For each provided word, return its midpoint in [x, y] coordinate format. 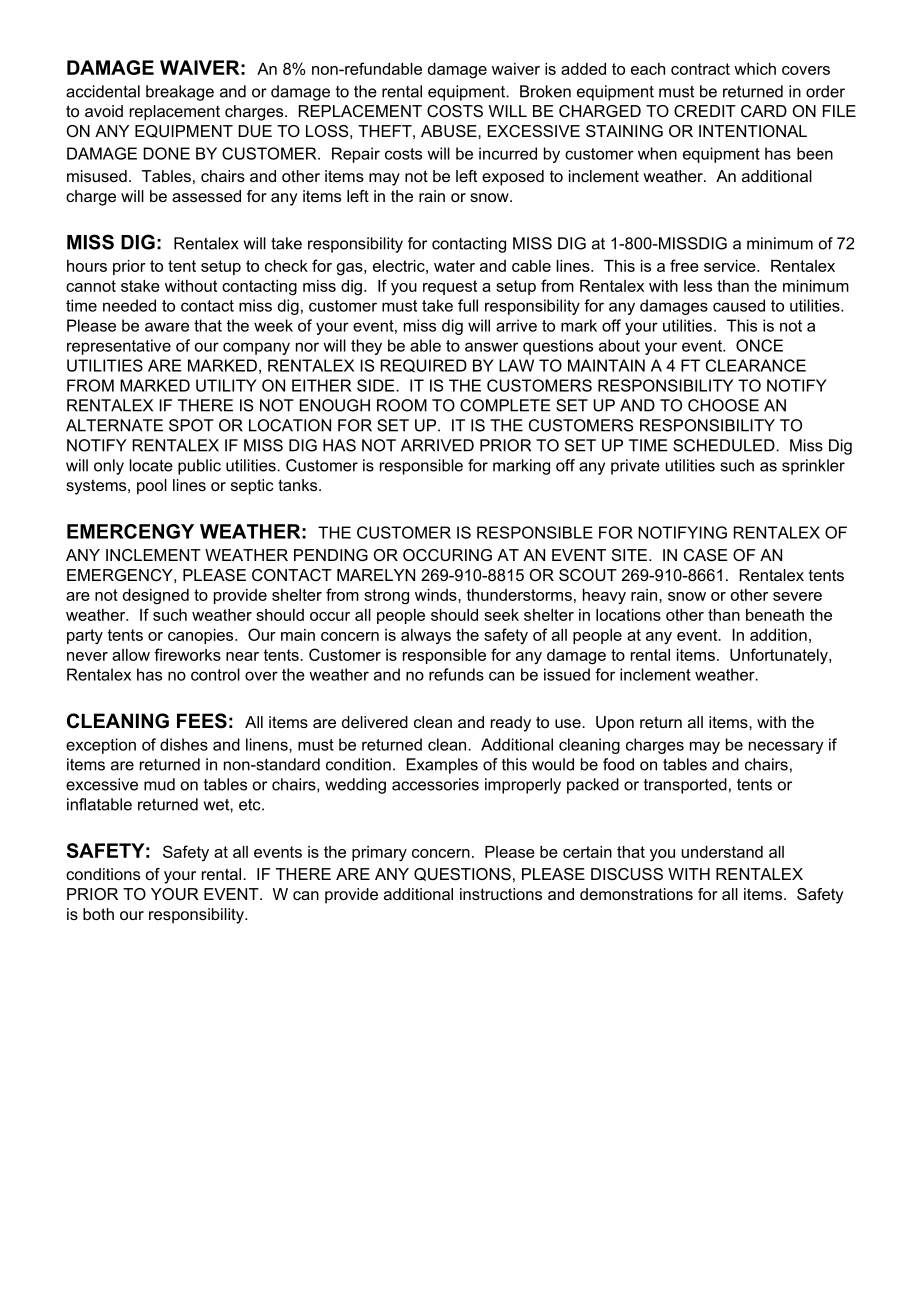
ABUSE [450, 131]
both [98, 914]
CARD [764, 111]
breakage [180, 93]
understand [722, 852]
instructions [501, 894]
